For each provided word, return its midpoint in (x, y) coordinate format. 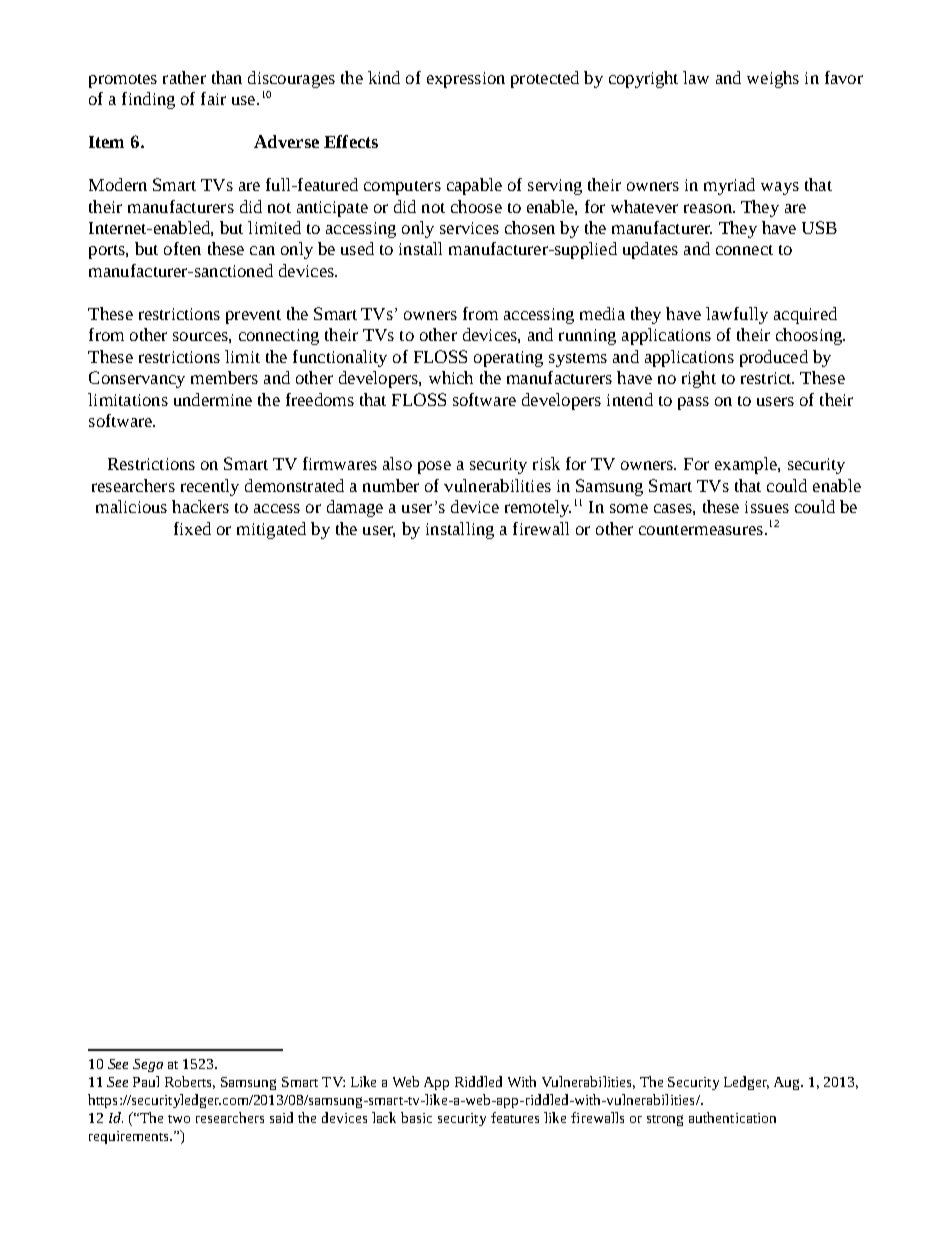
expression (466, 80)
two (179, 1119)
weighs (773, 79)
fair (213, 98)
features (515, 1117)
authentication (732, 1117)
